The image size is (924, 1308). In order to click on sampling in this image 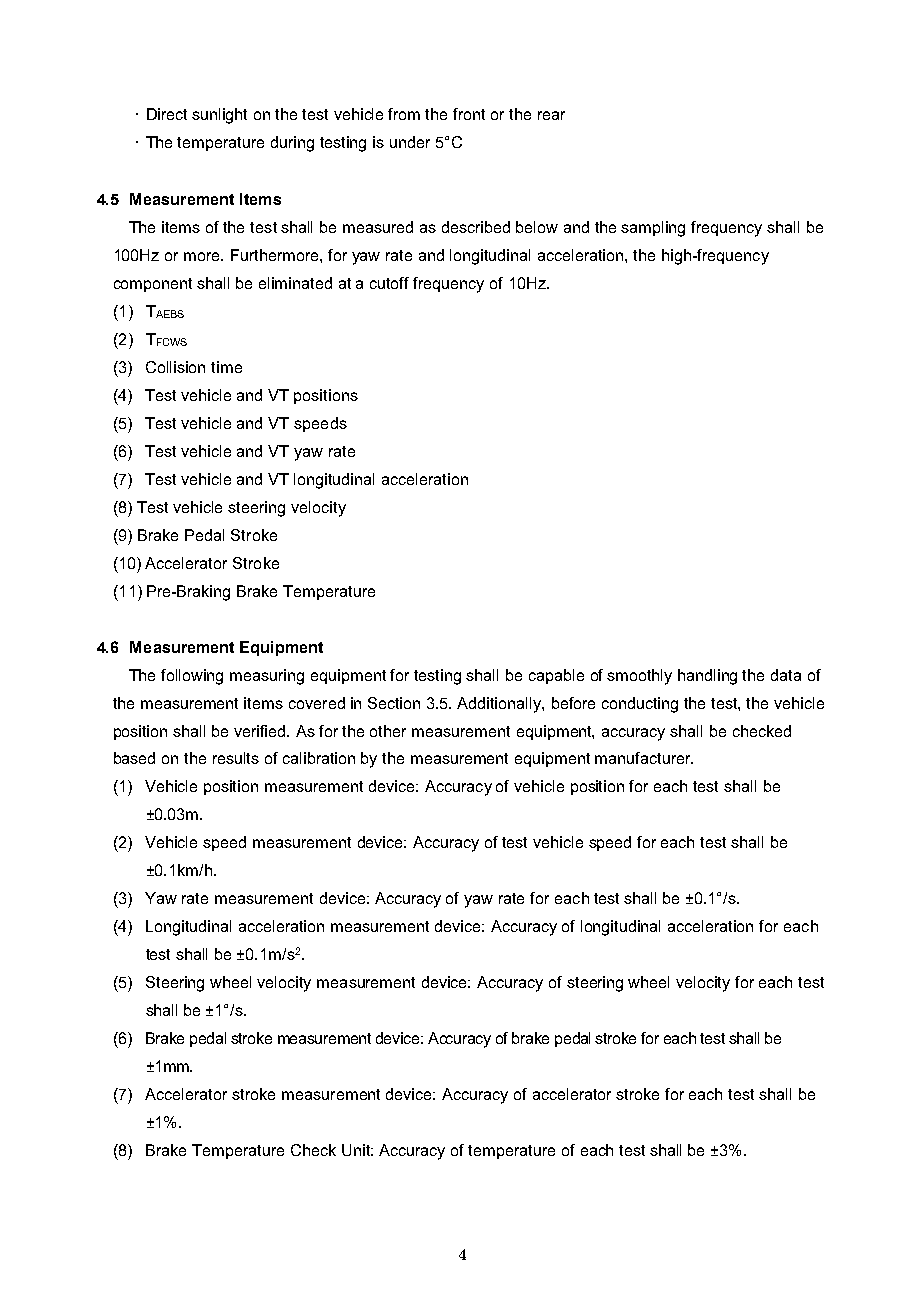, I will do `click(653, 229)`.
